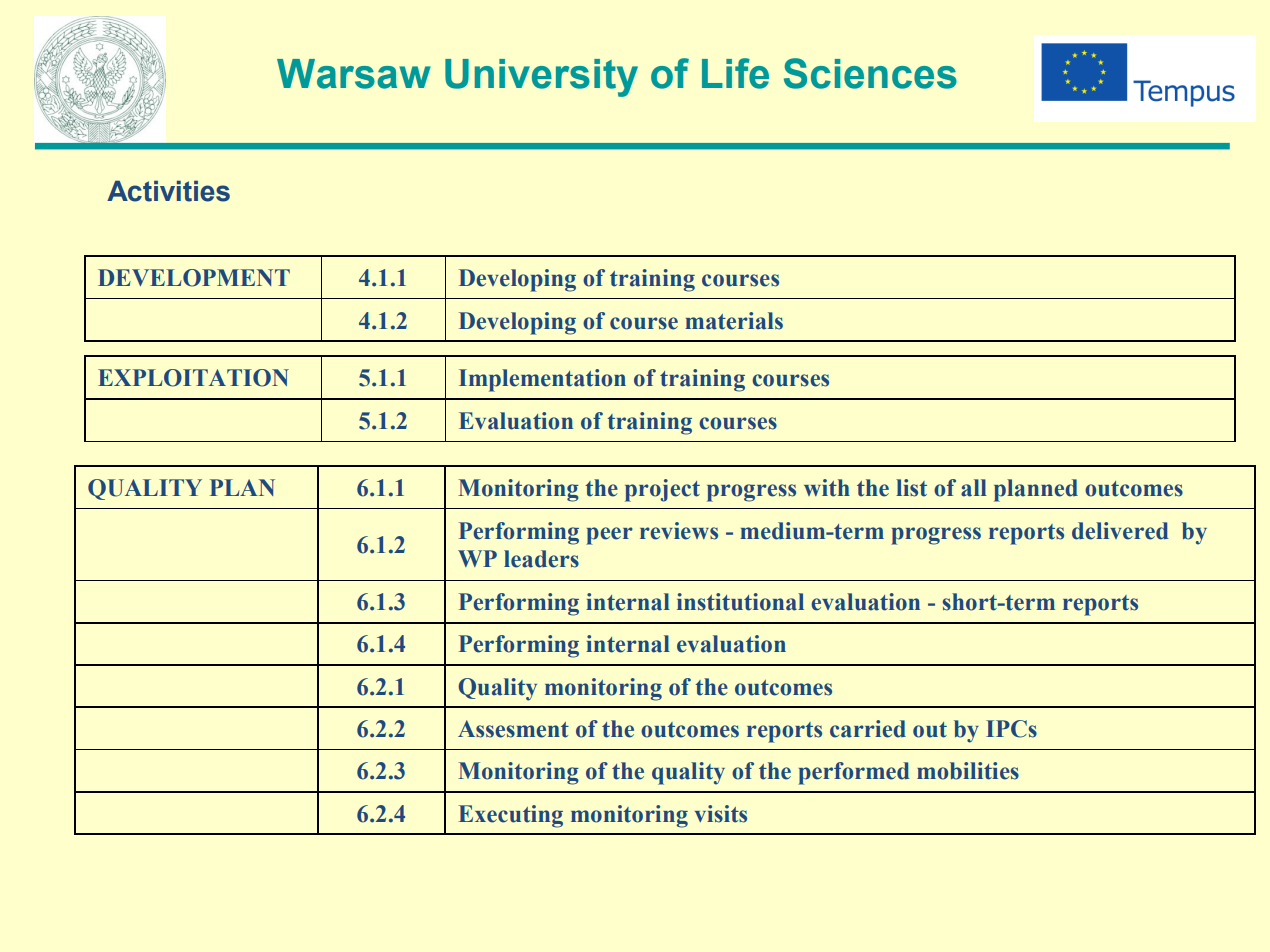 The image size is (1270, 952). What do you see at coordinates (510, 816) in the screenshot?
I see `Executing` at bounding box center [510, 816].
